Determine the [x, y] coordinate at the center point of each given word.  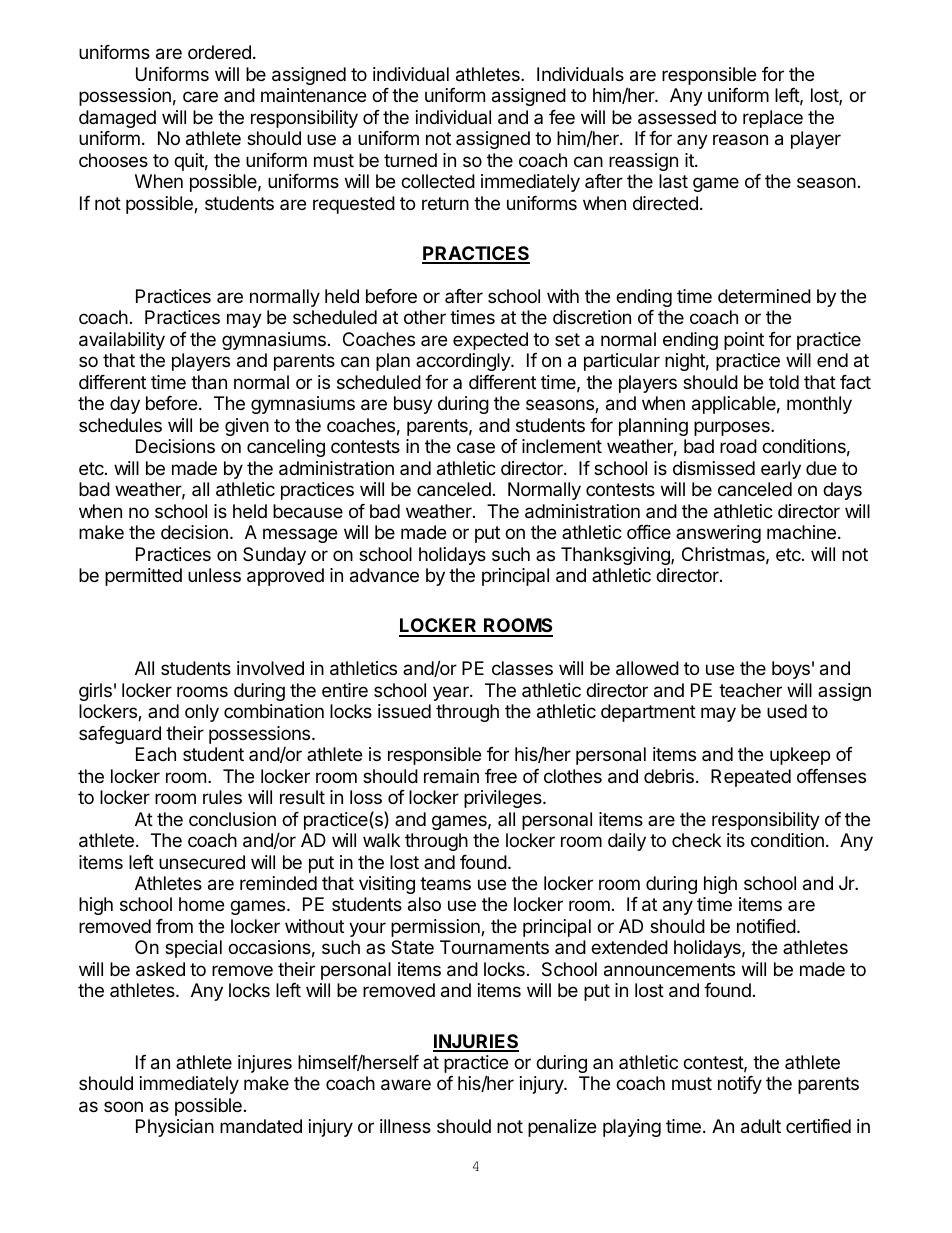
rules [222, 797]
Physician [175, 1128]
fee [562, 117]
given [247, 427]
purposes [733, 428]
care [200, 96]
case [476, 448]
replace [773, 119]
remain [451, 776]
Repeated [751, 778]
